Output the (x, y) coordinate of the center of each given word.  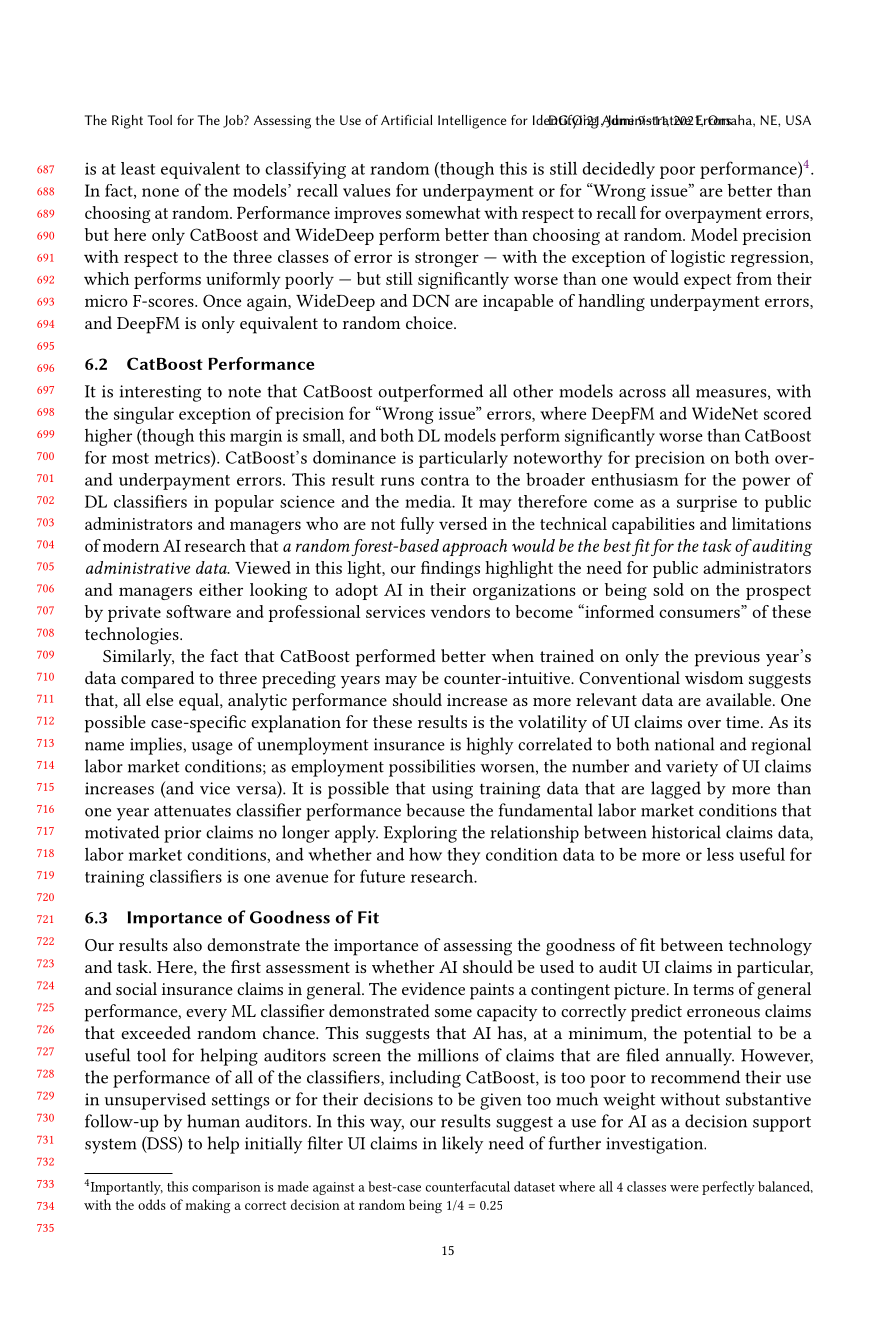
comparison (226, 1188)
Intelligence (472, 122)
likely (462, 1145)
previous (727, 658)
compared (157, 680)
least (138, 168)
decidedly (618, 170)
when (512, 655)
